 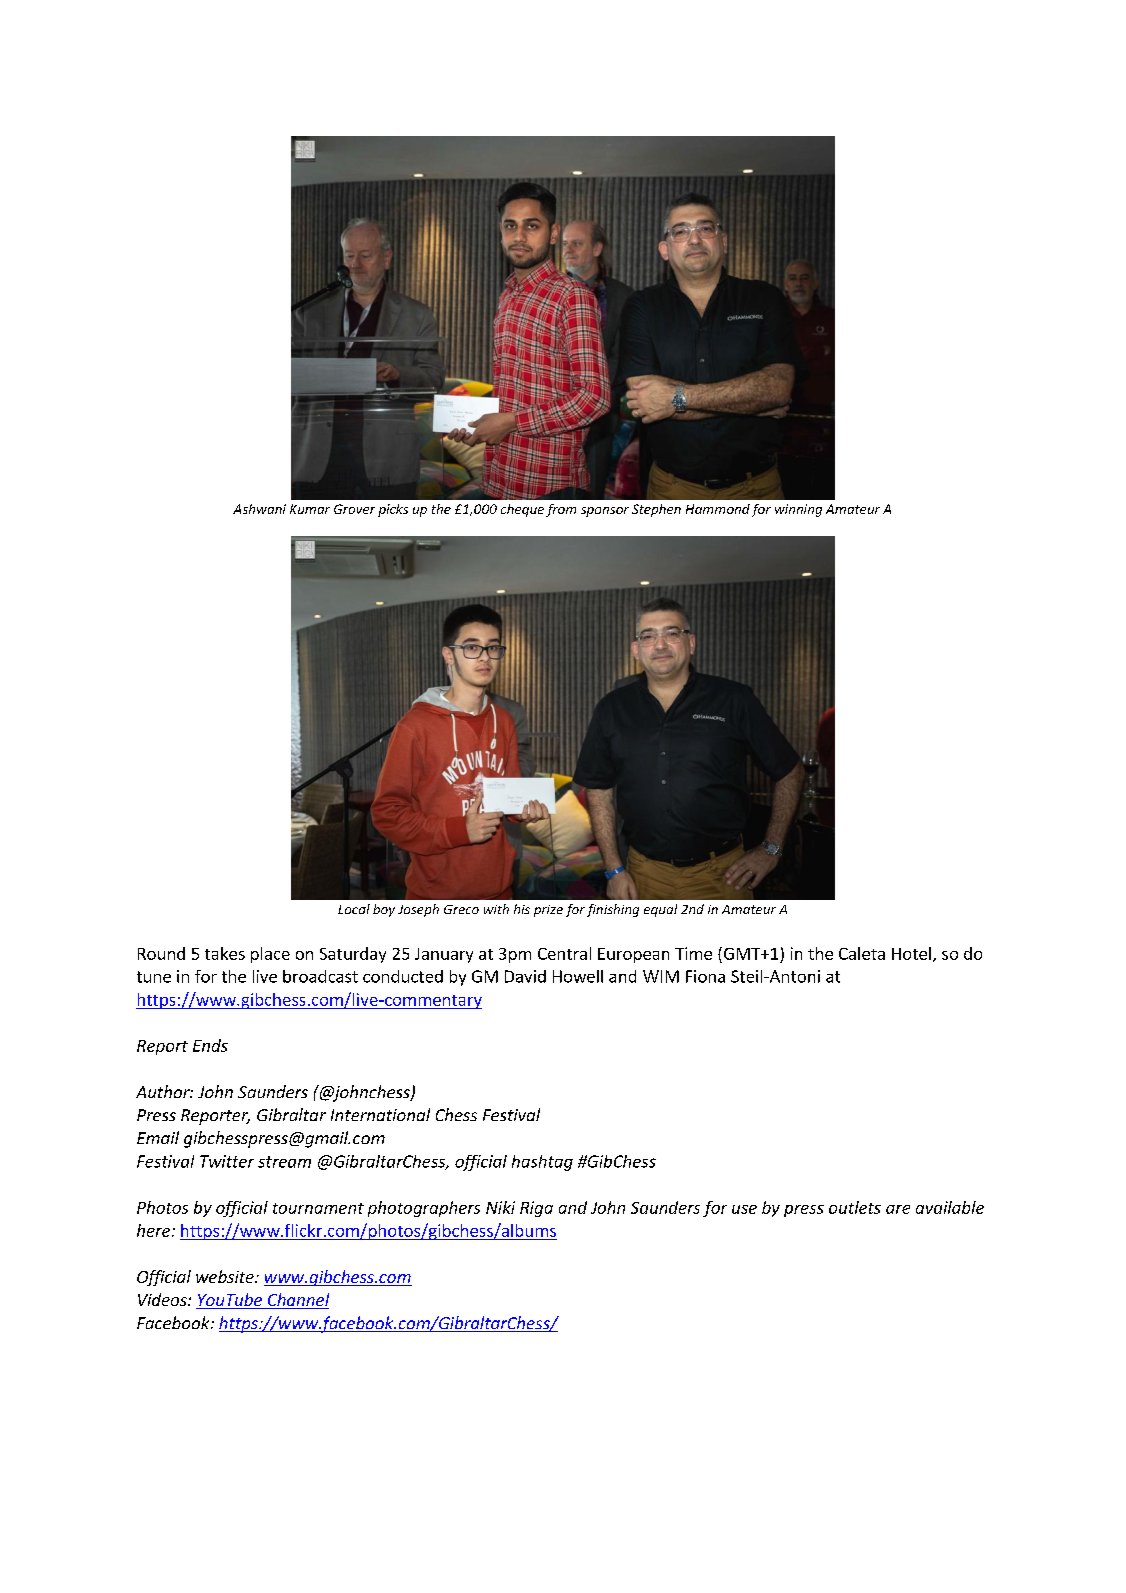 What do you see at coordinates (605, 512) in the document?
I see `sponsor` at bounding box center [605, 512].
